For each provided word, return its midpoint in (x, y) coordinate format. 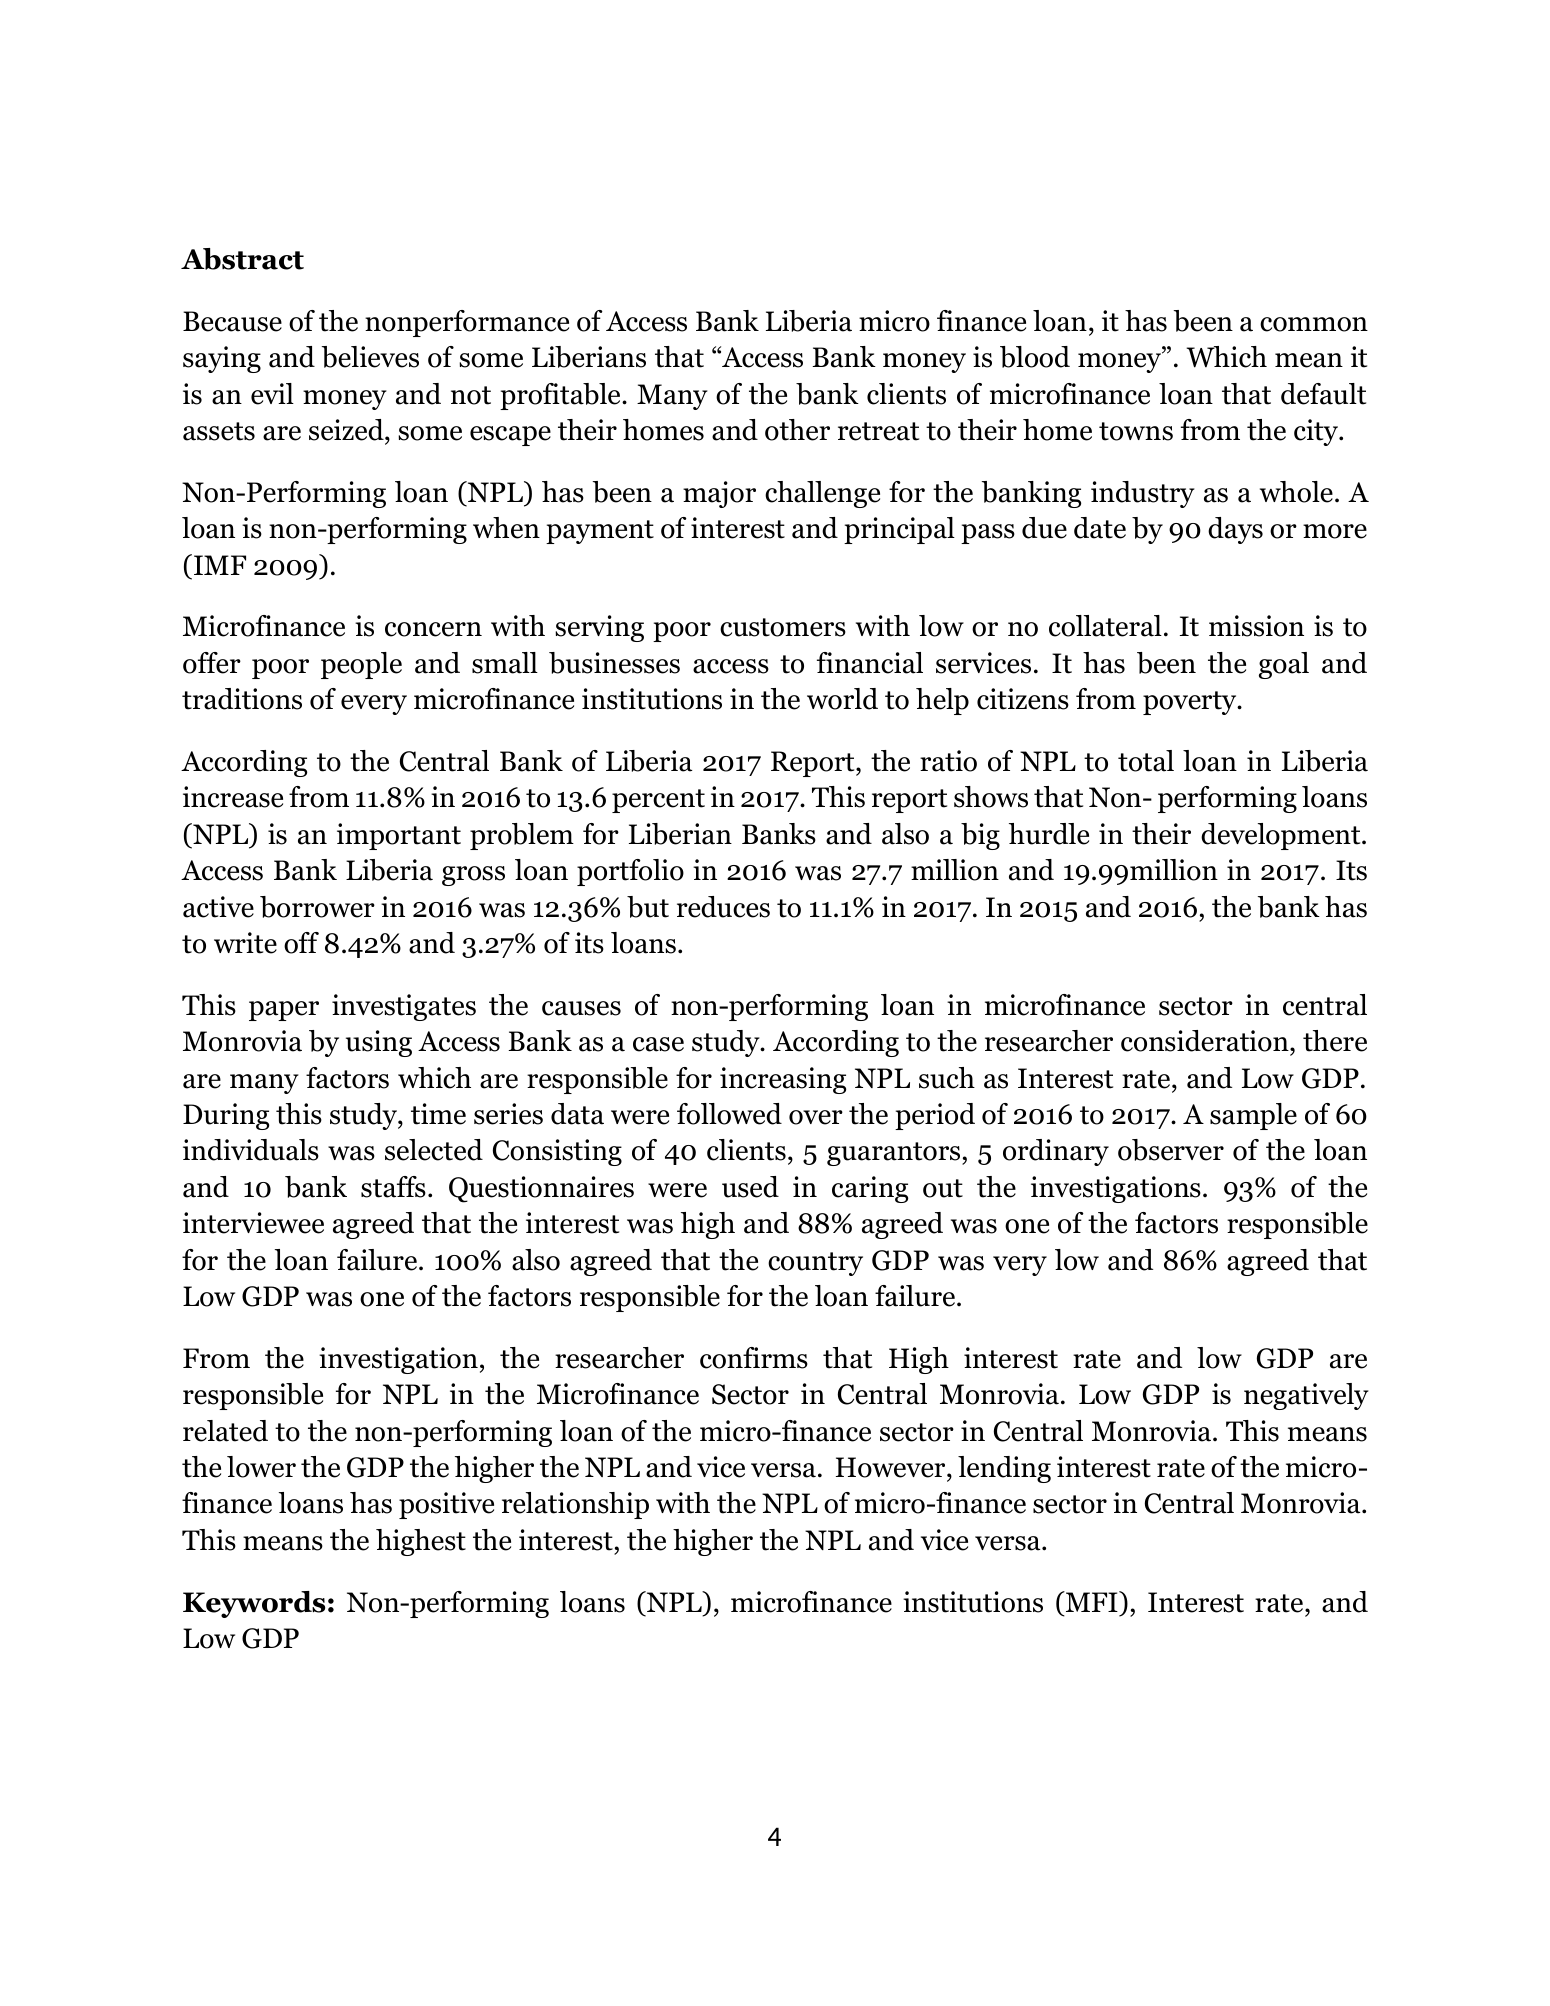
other (797, 430)
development (1282, 836)
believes (370, 357)
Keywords (254, 1604)
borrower (317, 907)
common (1314, 324)
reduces (723, 907)
